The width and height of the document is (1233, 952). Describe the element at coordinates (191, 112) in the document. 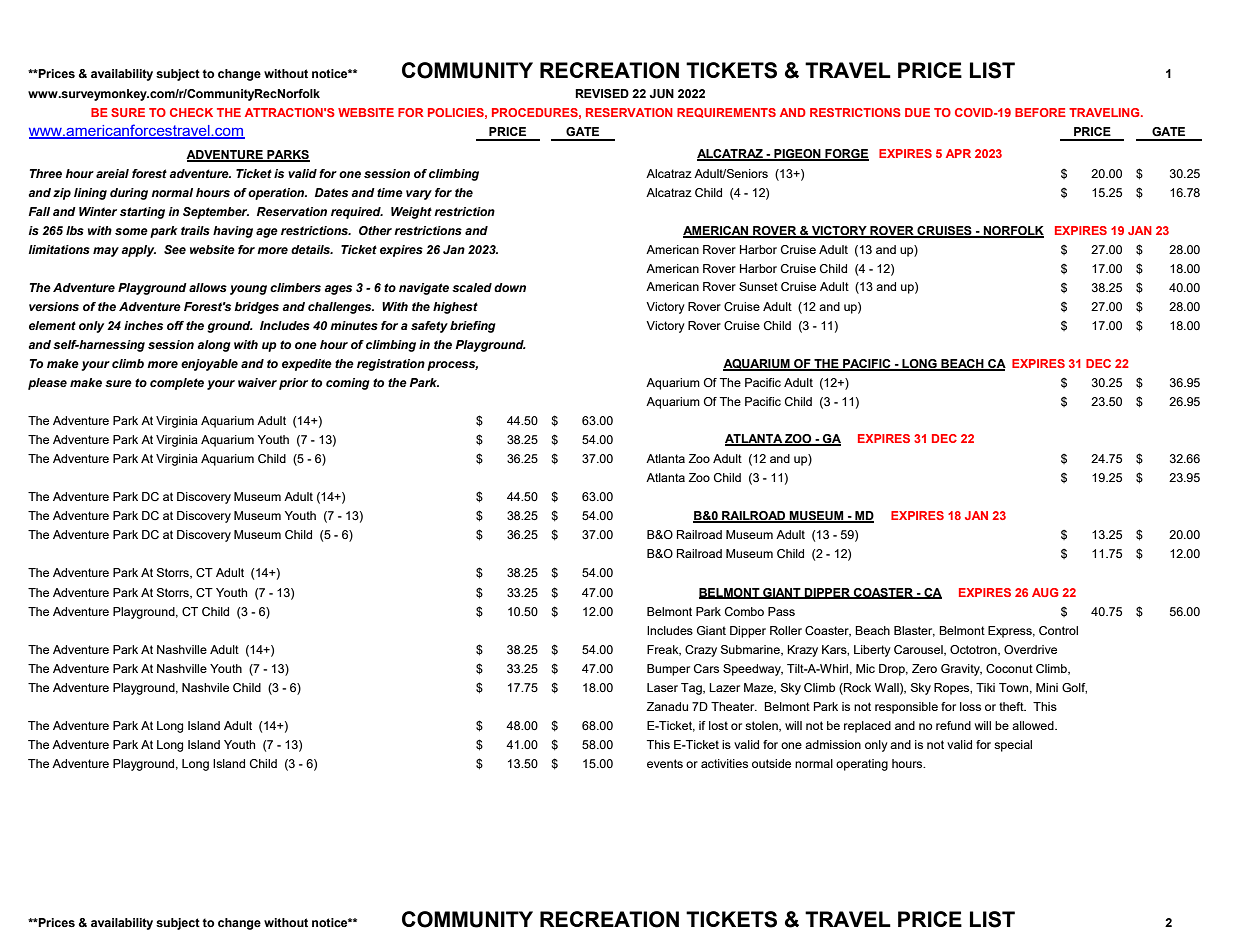

I see `CHECK` at that location.
